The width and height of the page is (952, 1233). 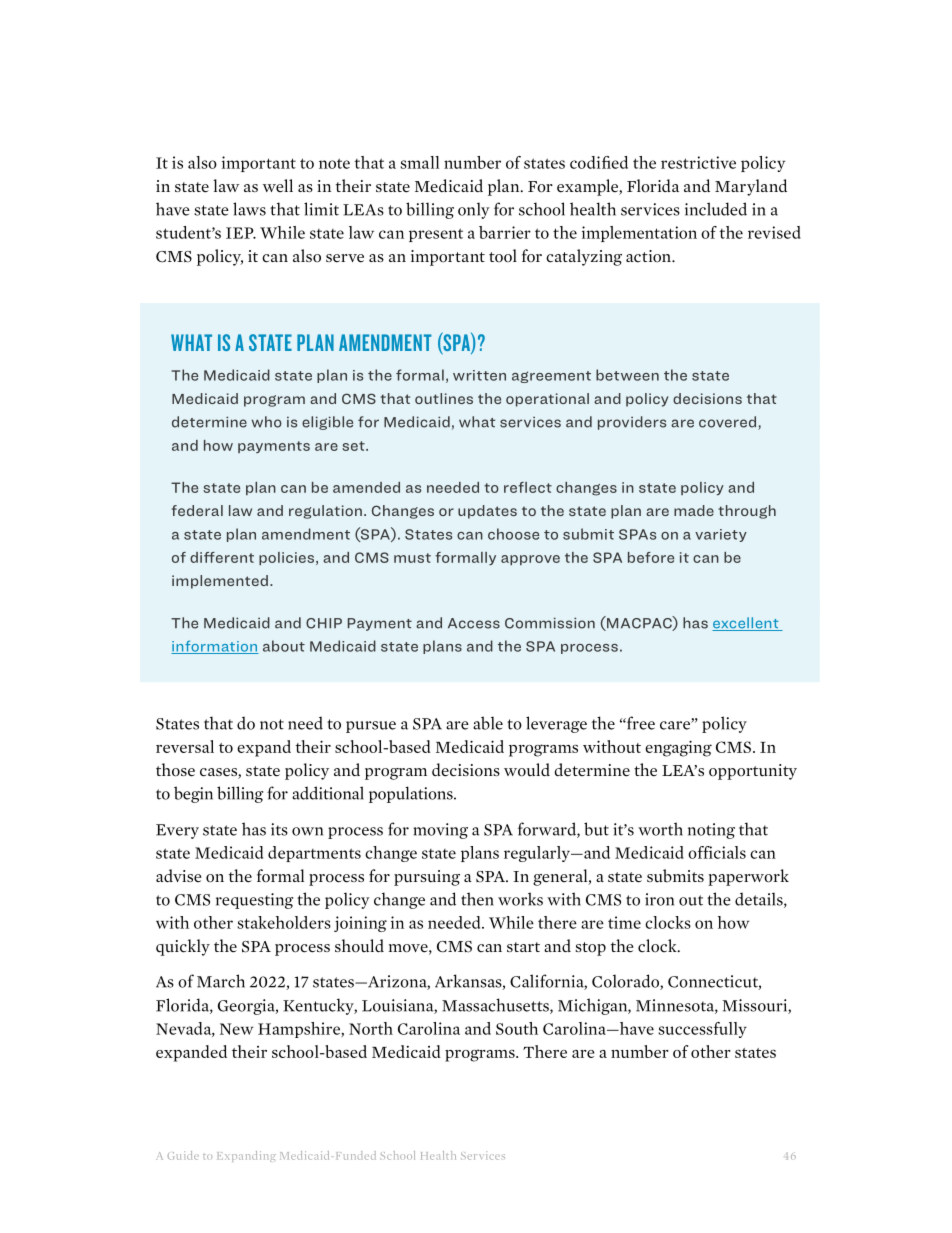 What do you see at coordinates (249, 209) in the page?
I see `laws` at bounding box center [249, 209].
